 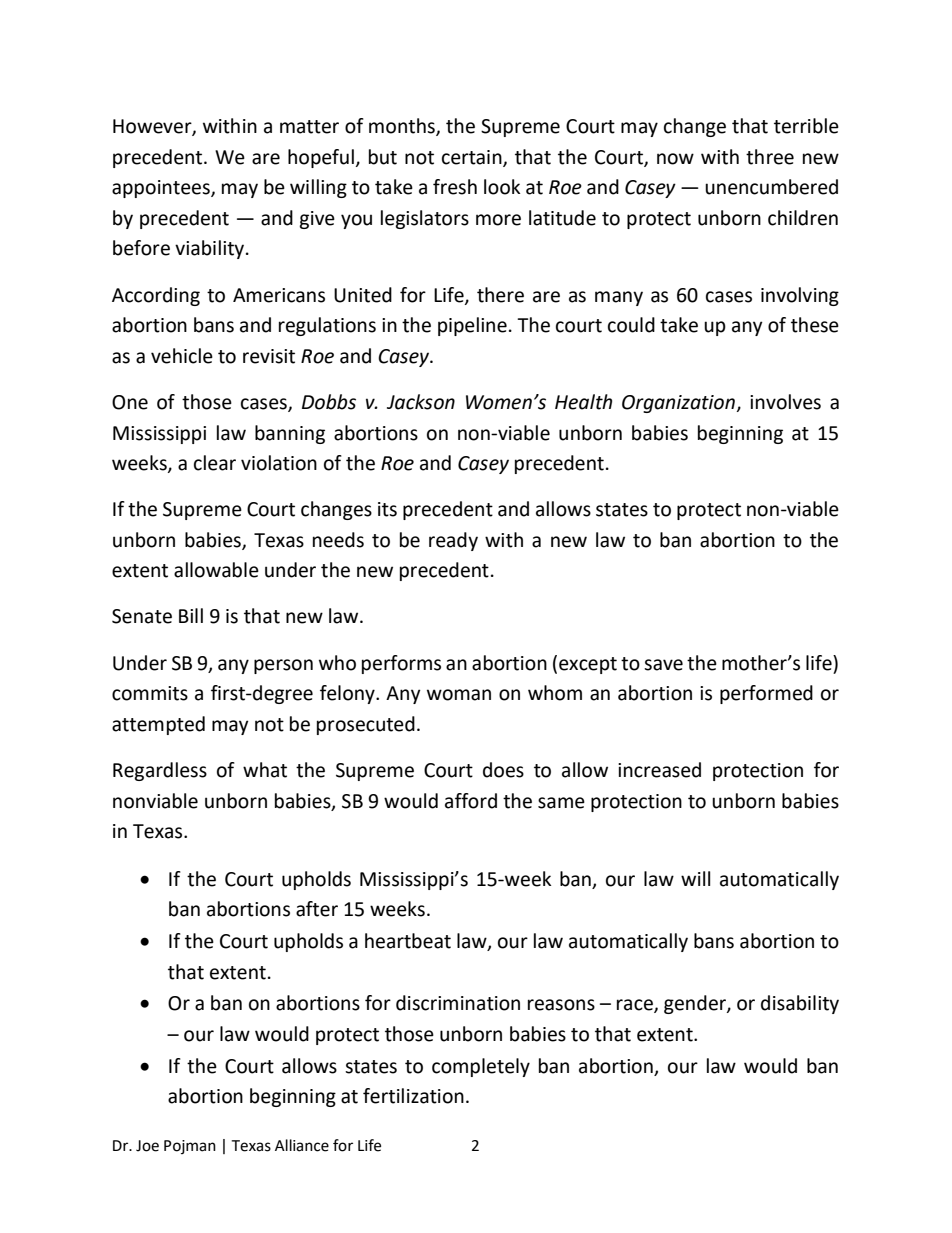 I want to click on three, so click(x=770, y=157).
